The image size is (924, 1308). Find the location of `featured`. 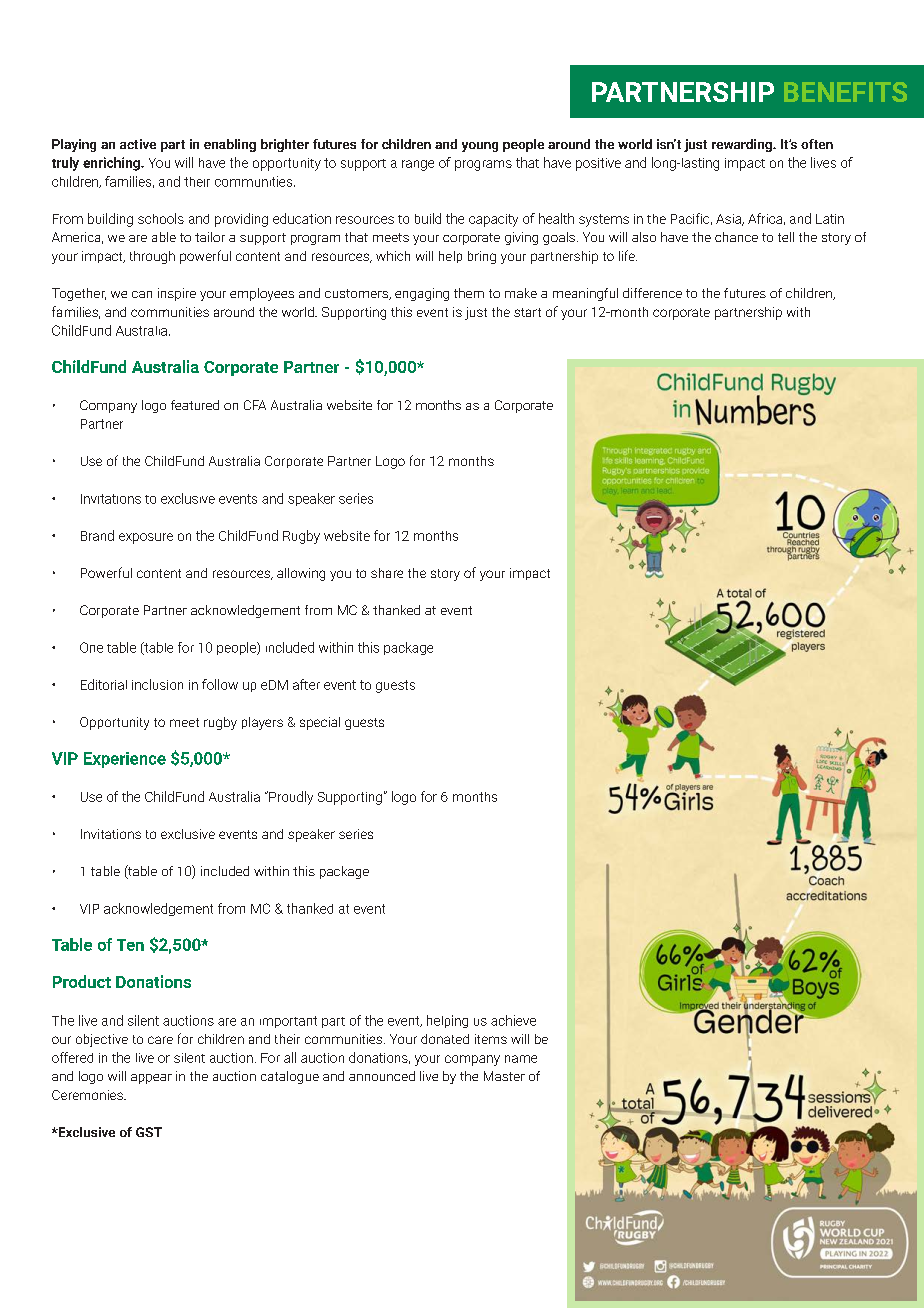

featured is located at coordinates (195, 405).
